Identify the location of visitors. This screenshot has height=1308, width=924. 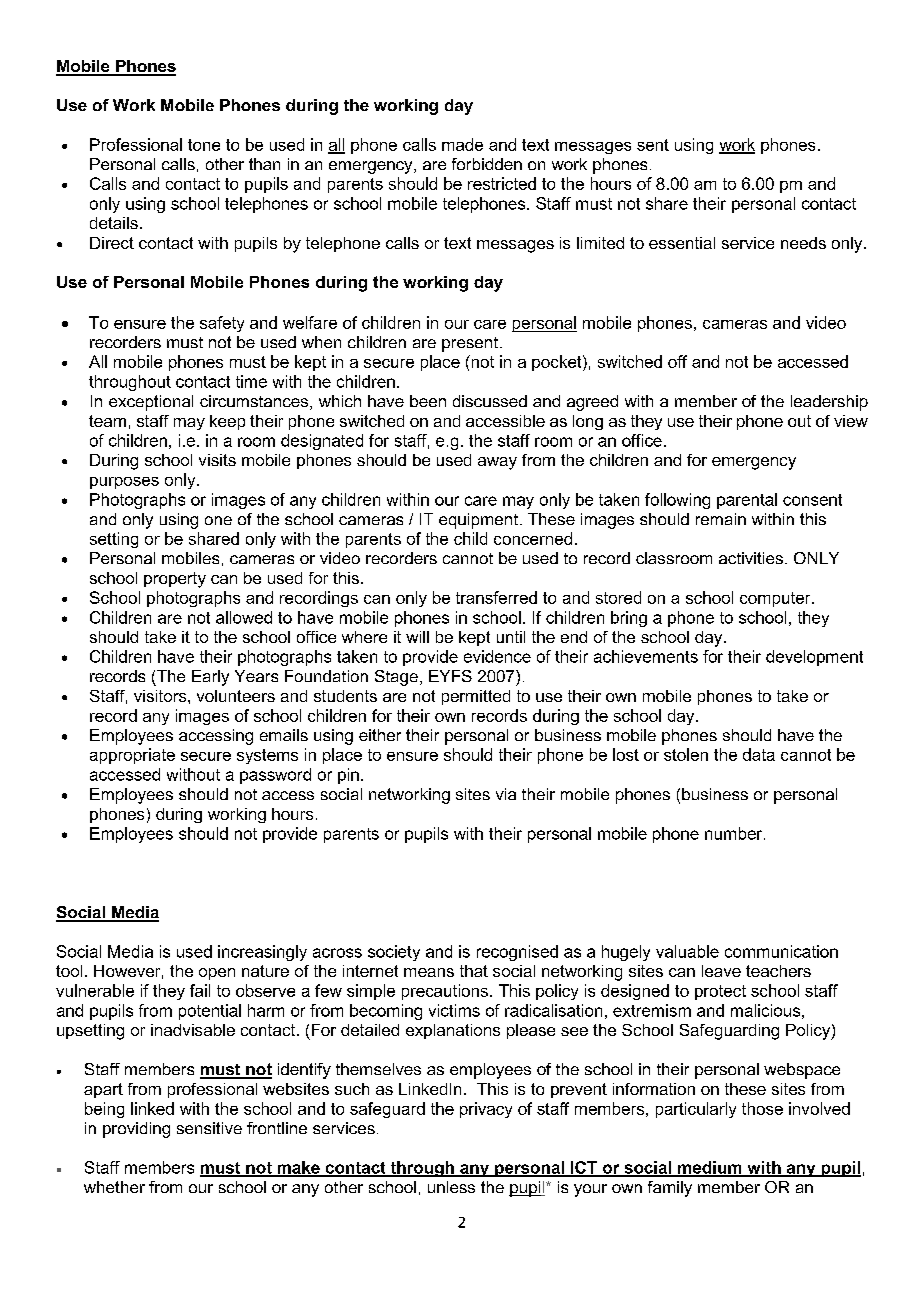
(161, 696).
